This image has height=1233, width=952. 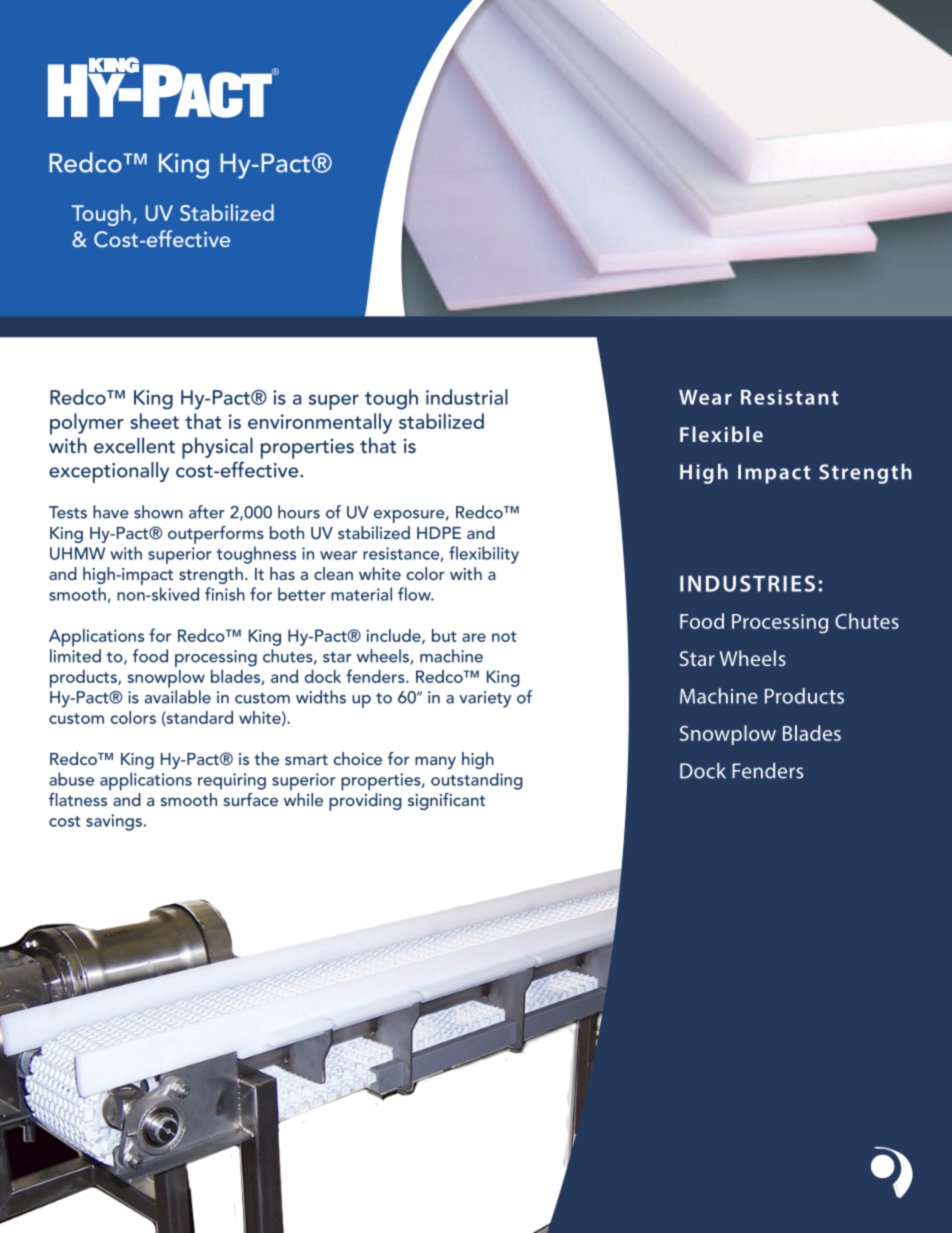 What do you see at coordinates (747, 583) in the image?
I see `INDUSTRIES` at bounding box center [747, 583].
